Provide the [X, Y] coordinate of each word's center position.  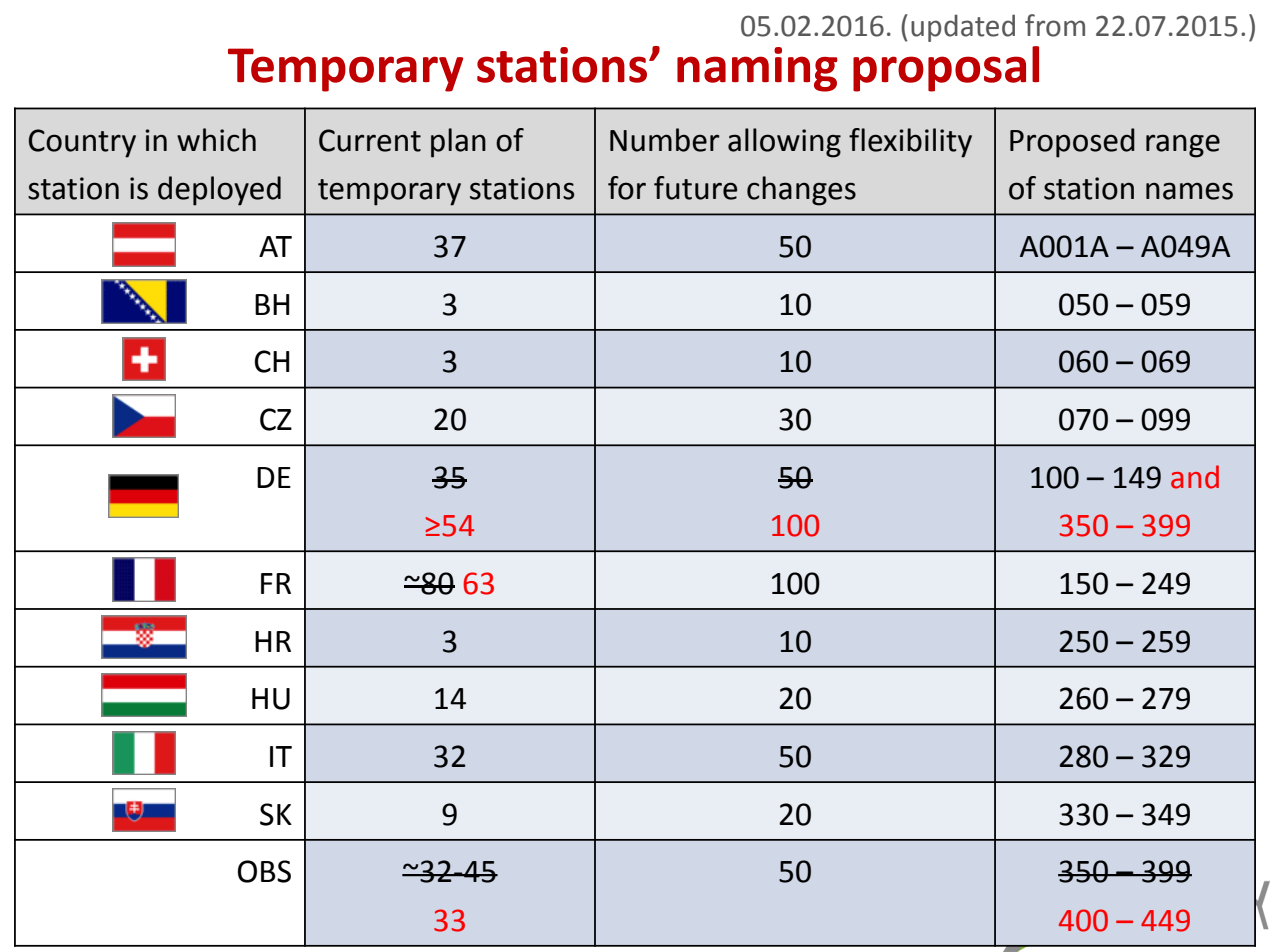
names [1189, 191]
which [216, 140]
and [1195, 477]
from [1055, 25]
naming [757, 69]
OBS [264, 871]
